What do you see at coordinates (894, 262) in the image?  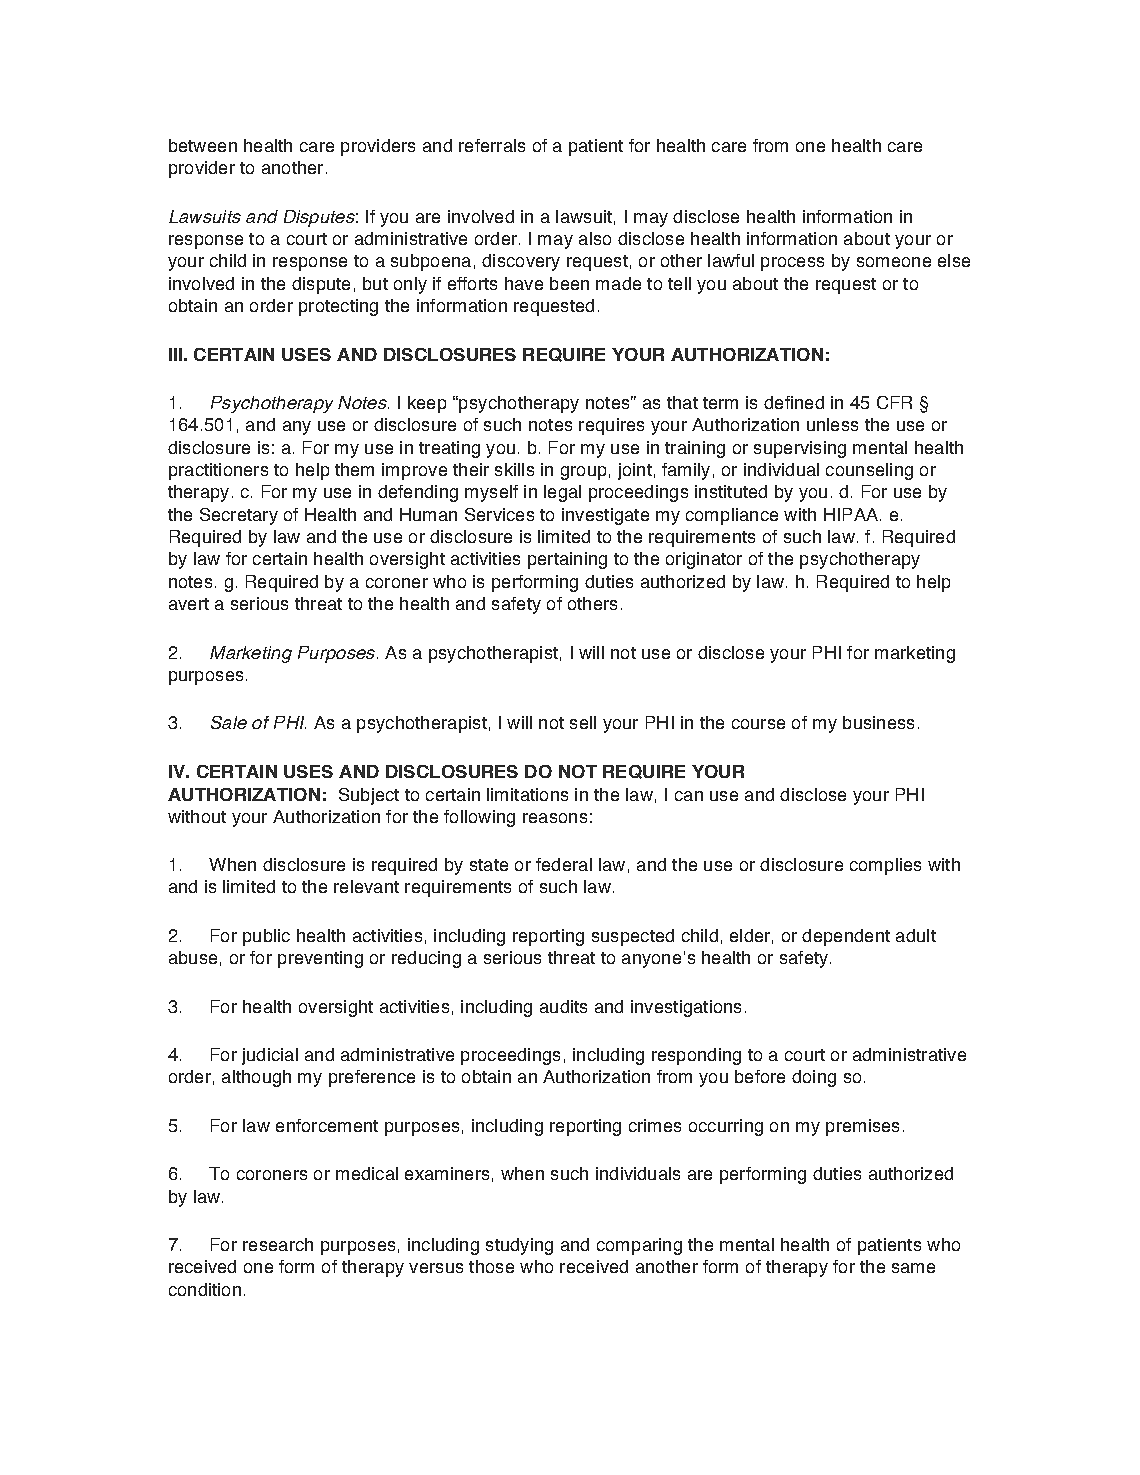 I see `someone` at bounding box center [894, 262].
